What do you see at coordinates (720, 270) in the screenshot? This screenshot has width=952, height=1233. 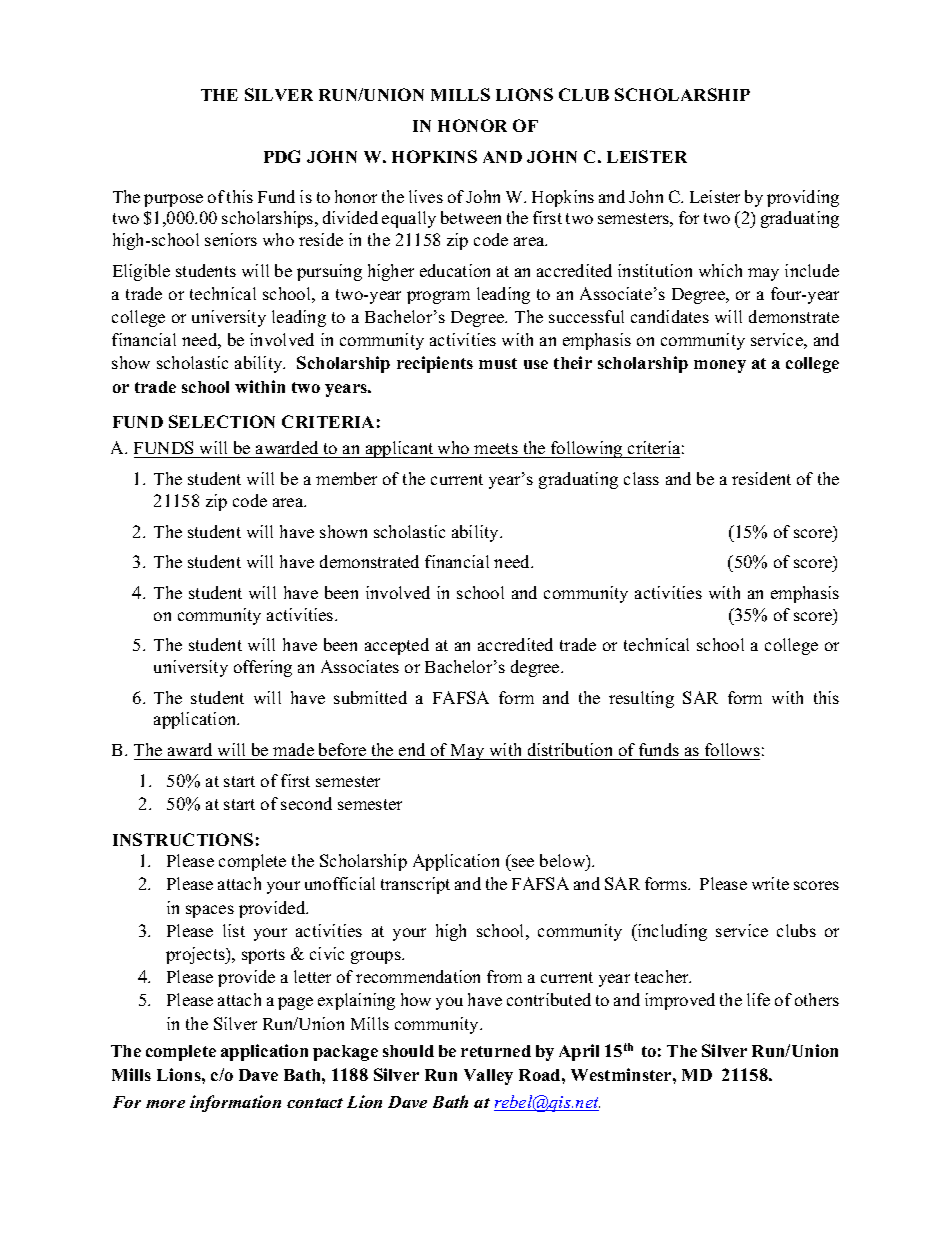 I see `which` at bounding box center [720, 270].
